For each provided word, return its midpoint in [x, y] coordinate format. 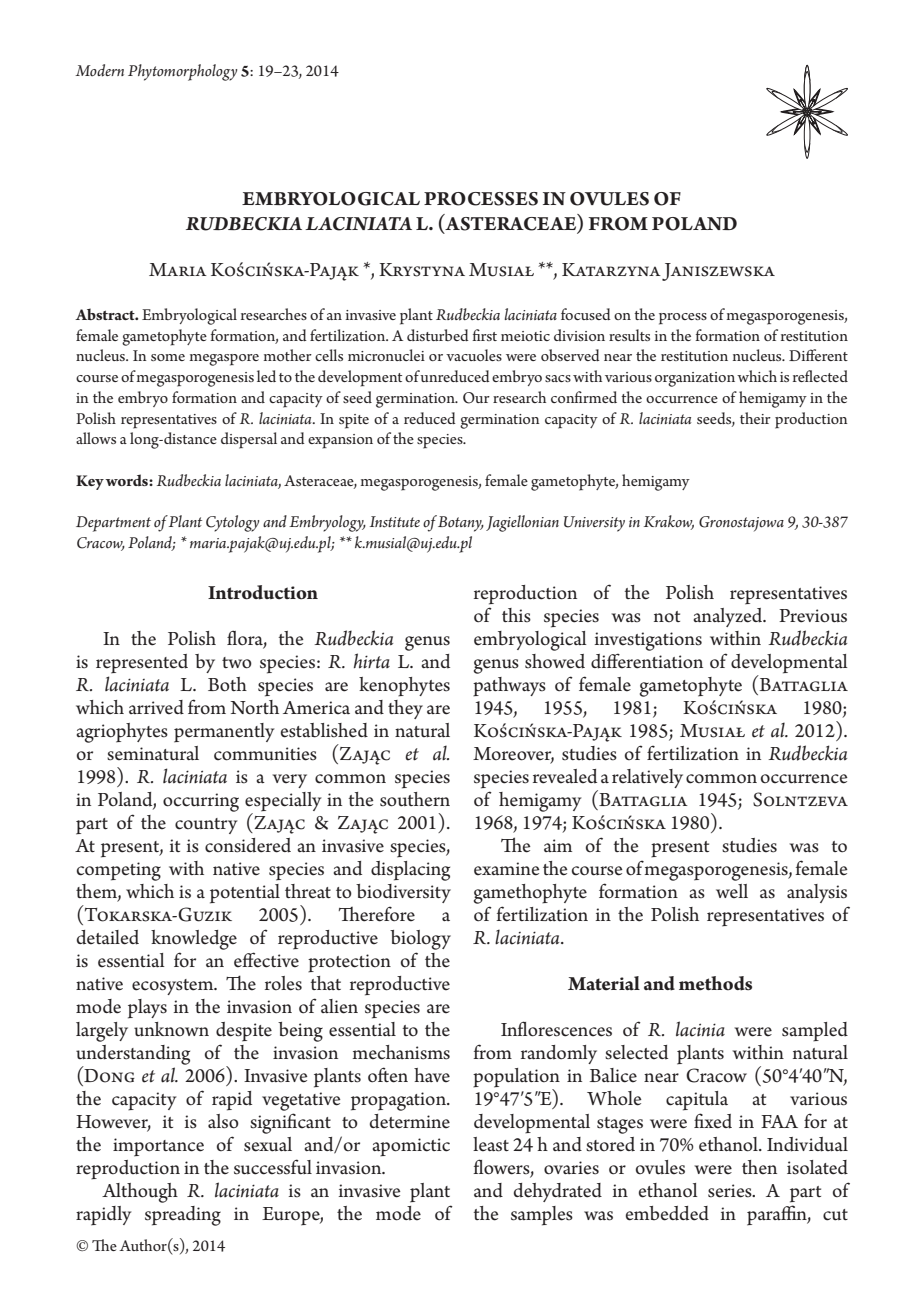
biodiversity [403, 893]
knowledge [194, 940]
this [516, 615]
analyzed [729, 617]
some [168, 357]
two [237, 663]
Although [140, 1193]
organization [695, 379]
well [732, 891]
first [484, 335]
